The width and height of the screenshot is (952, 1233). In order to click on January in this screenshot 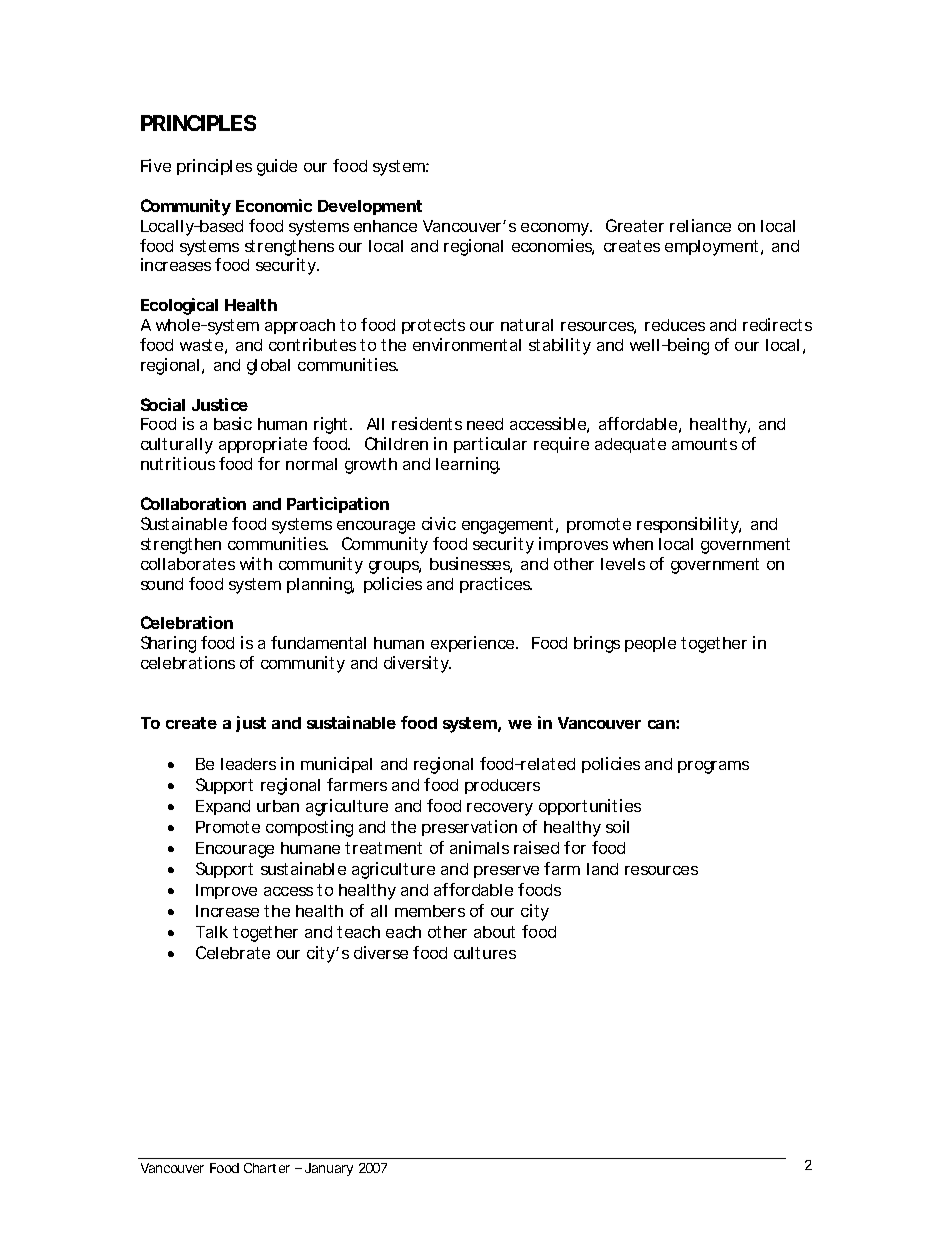, I will do `click(329, 1169)`.
